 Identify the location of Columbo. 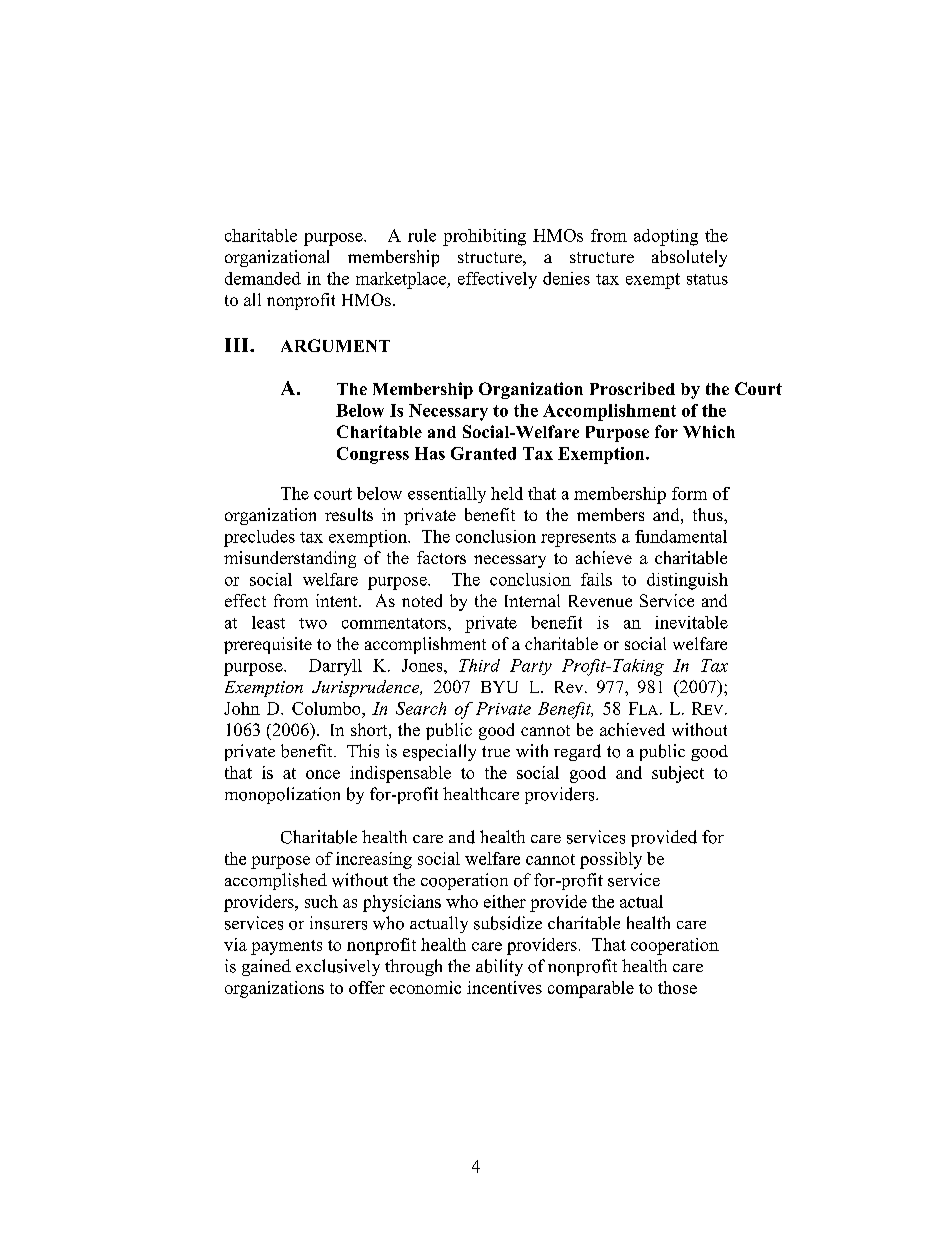
(327, 708).
